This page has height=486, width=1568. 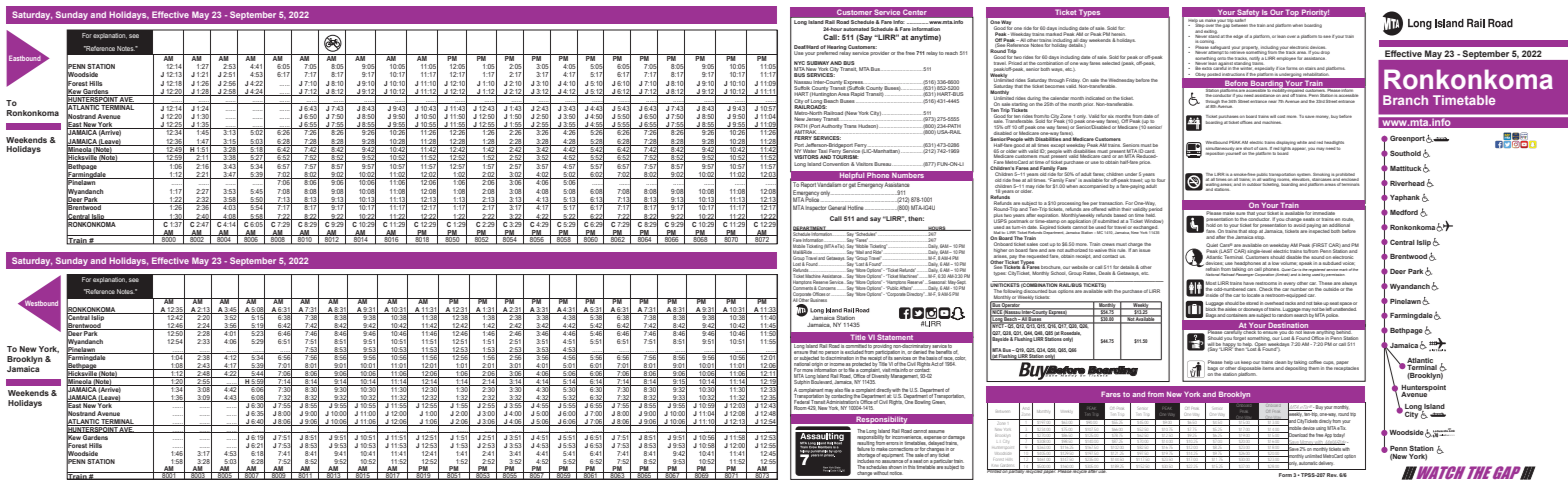 I want to click on appear, so click(x=1298, y=149).
